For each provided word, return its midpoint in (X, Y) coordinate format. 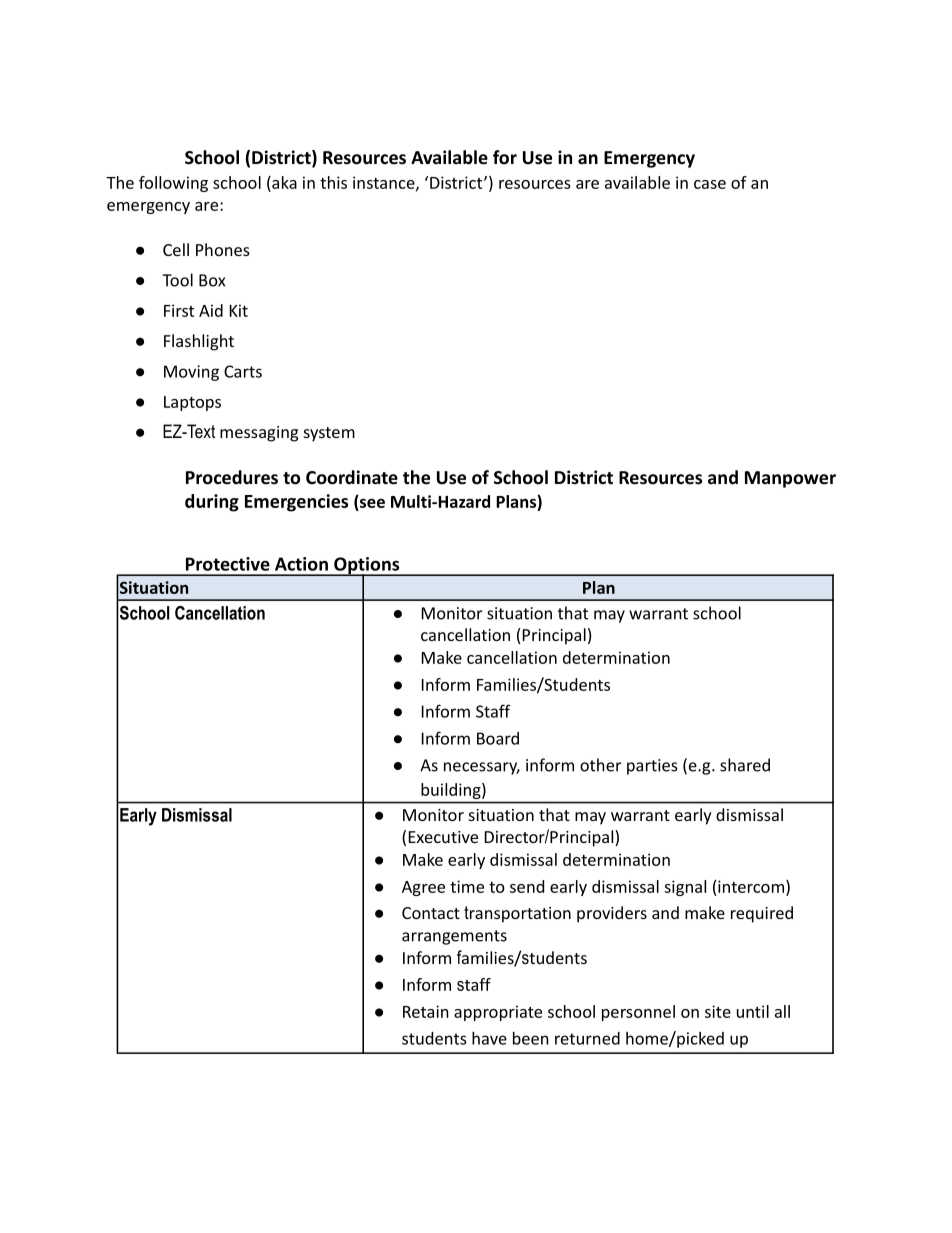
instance (385, 183)
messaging (259, 434)
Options (367, 566)
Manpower (790, 479)
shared (745, 765)
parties (652, 767)
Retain (426, 1011)
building (452, 791)
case (710, 184)
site (718, 1011)
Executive (443, 837)
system (329, 434)
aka (283, 182)
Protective (228, 564)
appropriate (498, 1013)
